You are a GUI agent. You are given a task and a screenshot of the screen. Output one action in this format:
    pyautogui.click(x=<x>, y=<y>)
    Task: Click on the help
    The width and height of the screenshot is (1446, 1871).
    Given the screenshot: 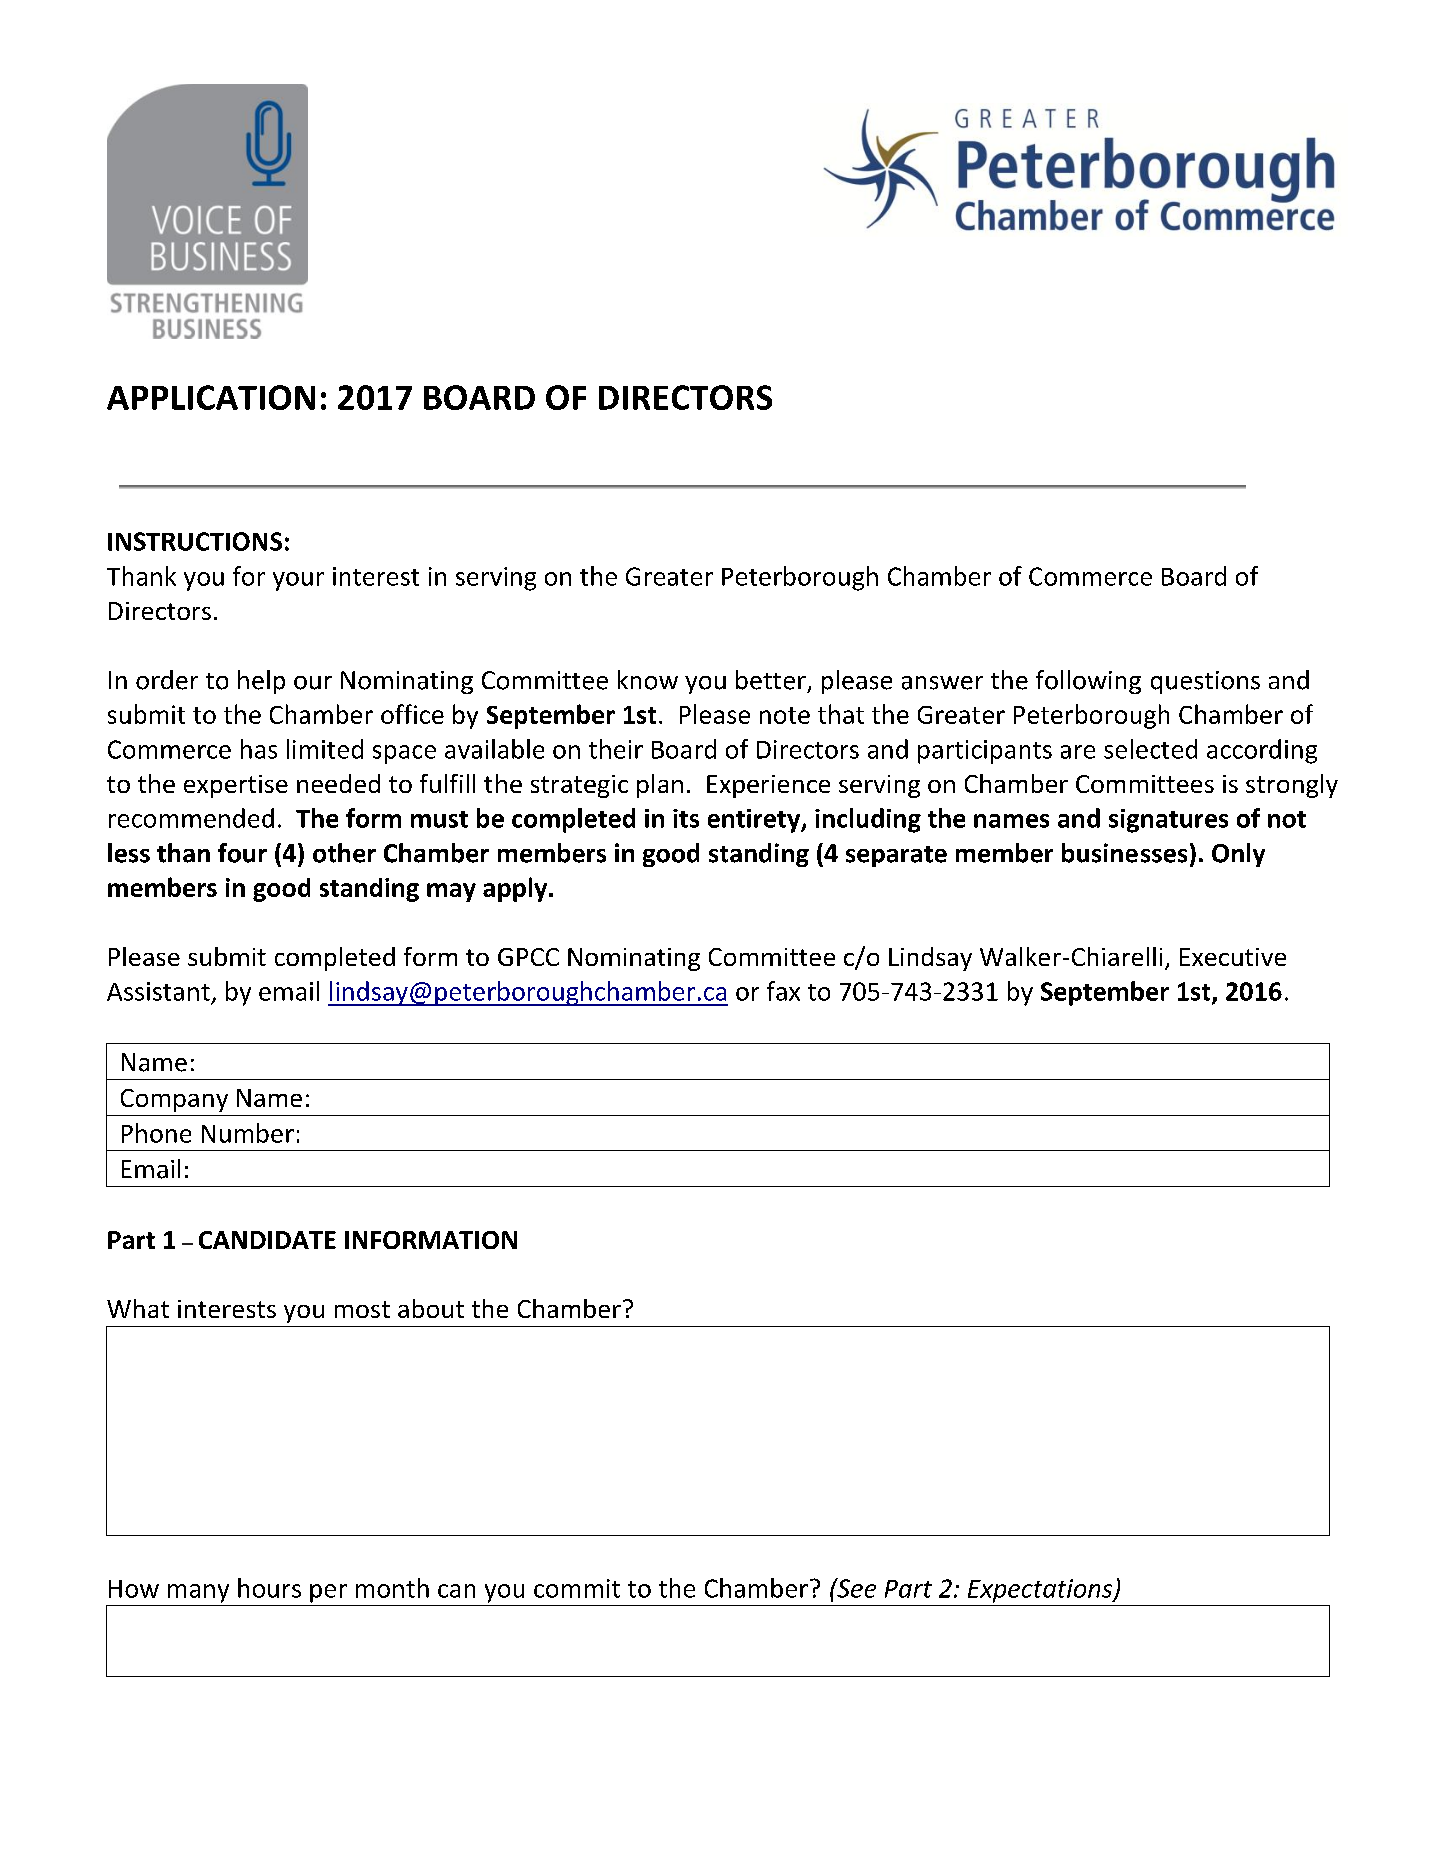 What is the action you would take?
    pyautogui.click(x=261, y=682)
